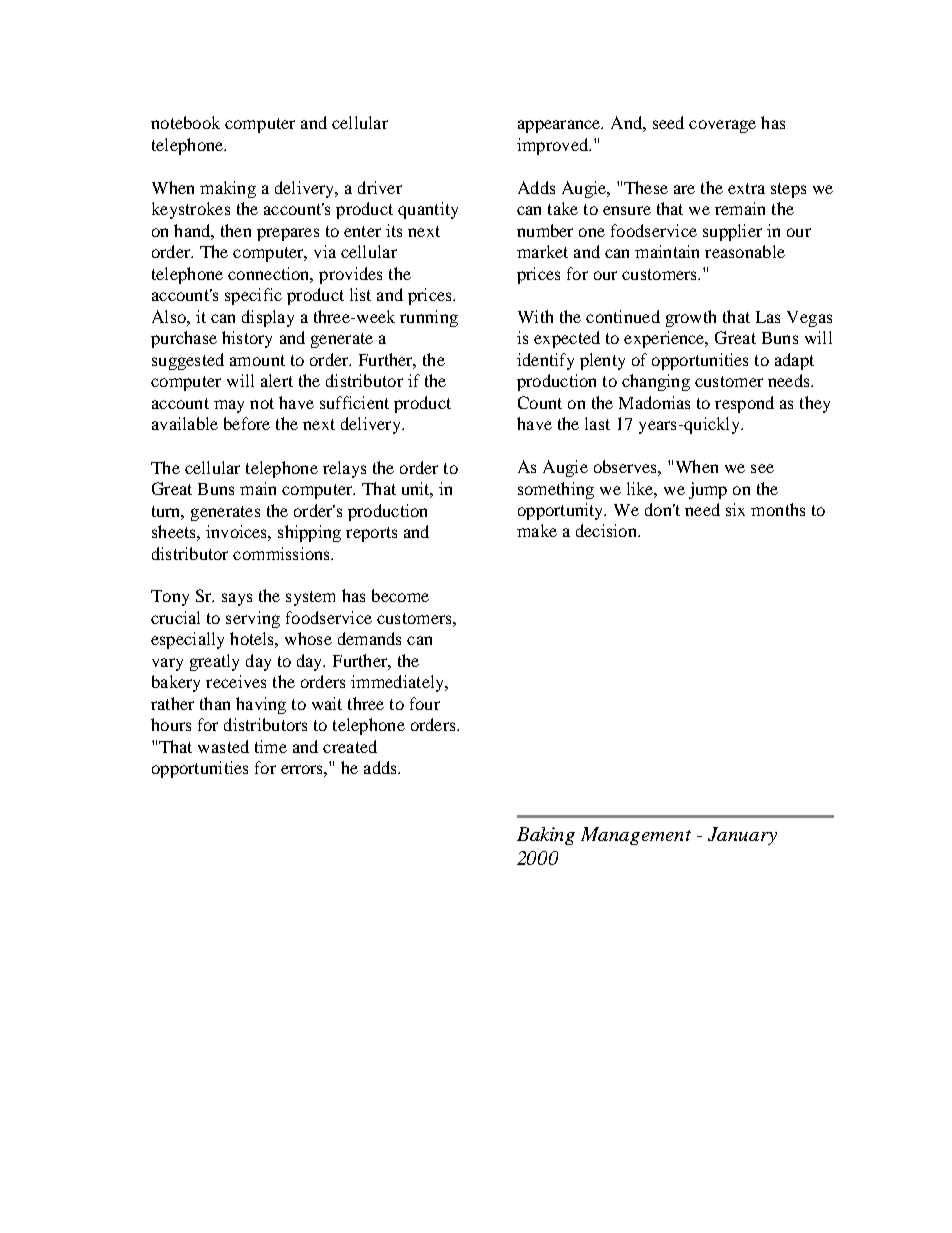 This screenshot has width=952, height=1233. Describe the element at coordinates (223, 746) in the screenshot. I see `wasted` at that location.
